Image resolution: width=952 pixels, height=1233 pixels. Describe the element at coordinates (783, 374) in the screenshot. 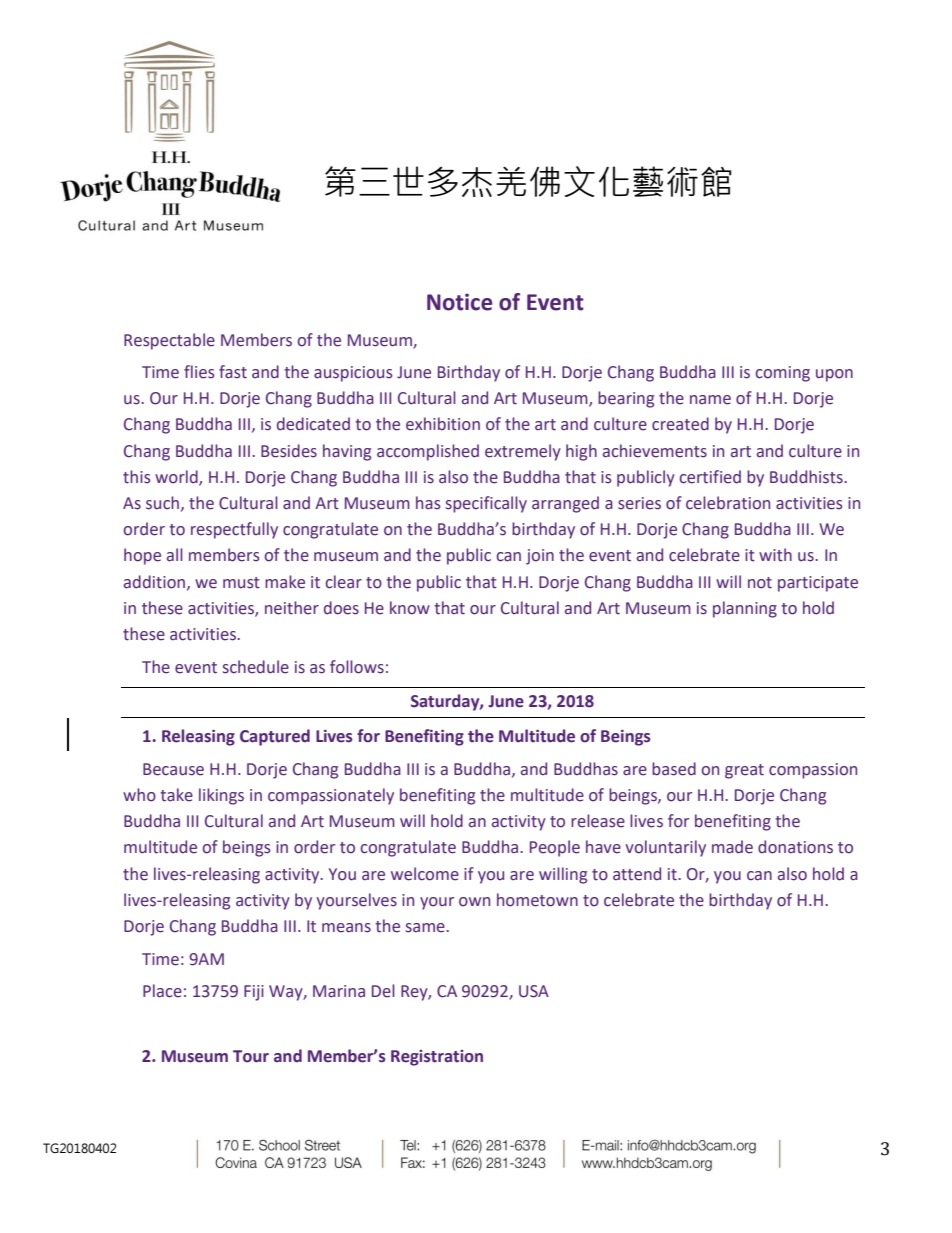

I see `coming` at that location.
